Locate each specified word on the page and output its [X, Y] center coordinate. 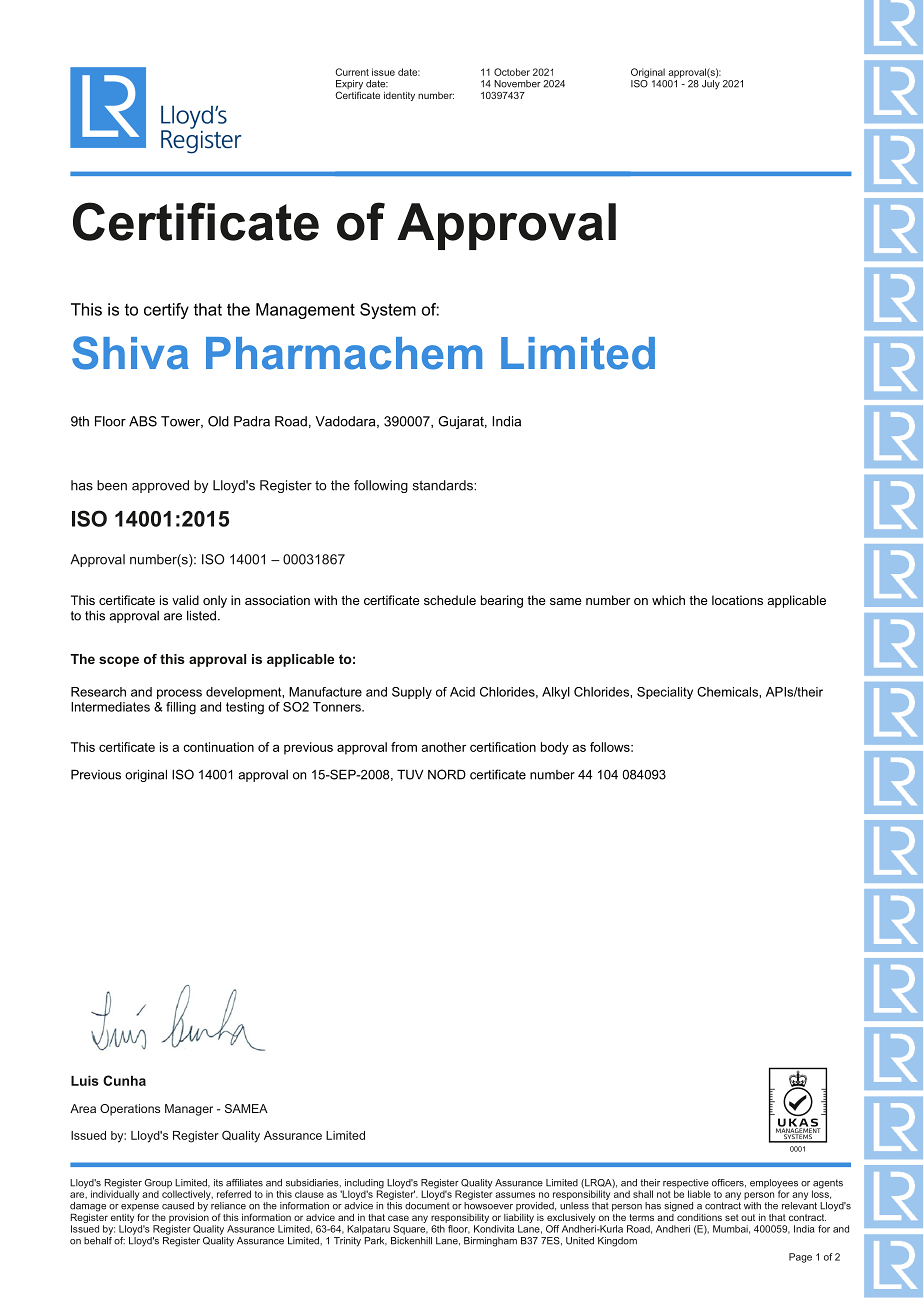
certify [166, 311]
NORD [447, 774]
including [363, 1185]
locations [737, 600]
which [668, 600]
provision [189, 1217]
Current [352, 72]
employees [774, 1185]
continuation [218, 747]
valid [185, 600]
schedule [450, 600]
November [517, 84]
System [388, 311]
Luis [85, 1080]
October [512, 72]
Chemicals [728, 692]
